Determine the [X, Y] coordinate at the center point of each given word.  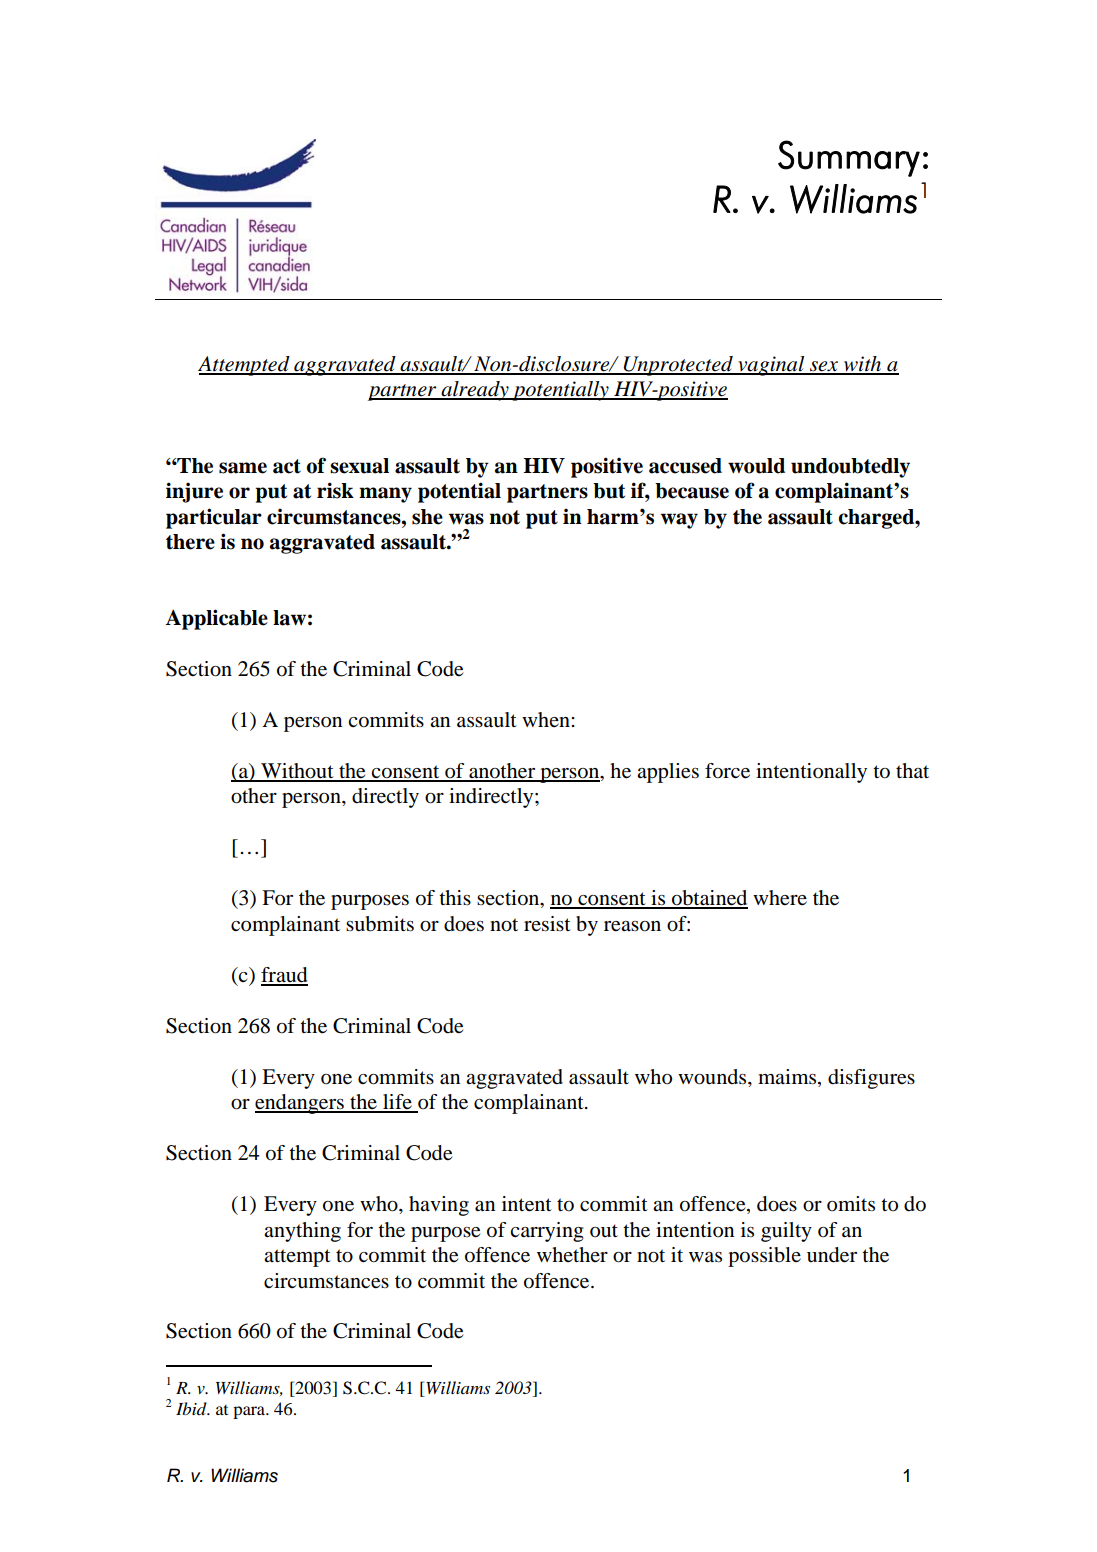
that [912, 770]
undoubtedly [850, 468]
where [780, 898]
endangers [300, 1104]
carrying [547, 1232]
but [609, 491]
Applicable [217, 619]
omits [851, 1204]
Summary [849, 158]
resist [547, 924]
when [547, 719]
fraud [284, 976]
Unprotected [678, 366]
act [287, 466]
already [475, 391]
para [250, 1412]
